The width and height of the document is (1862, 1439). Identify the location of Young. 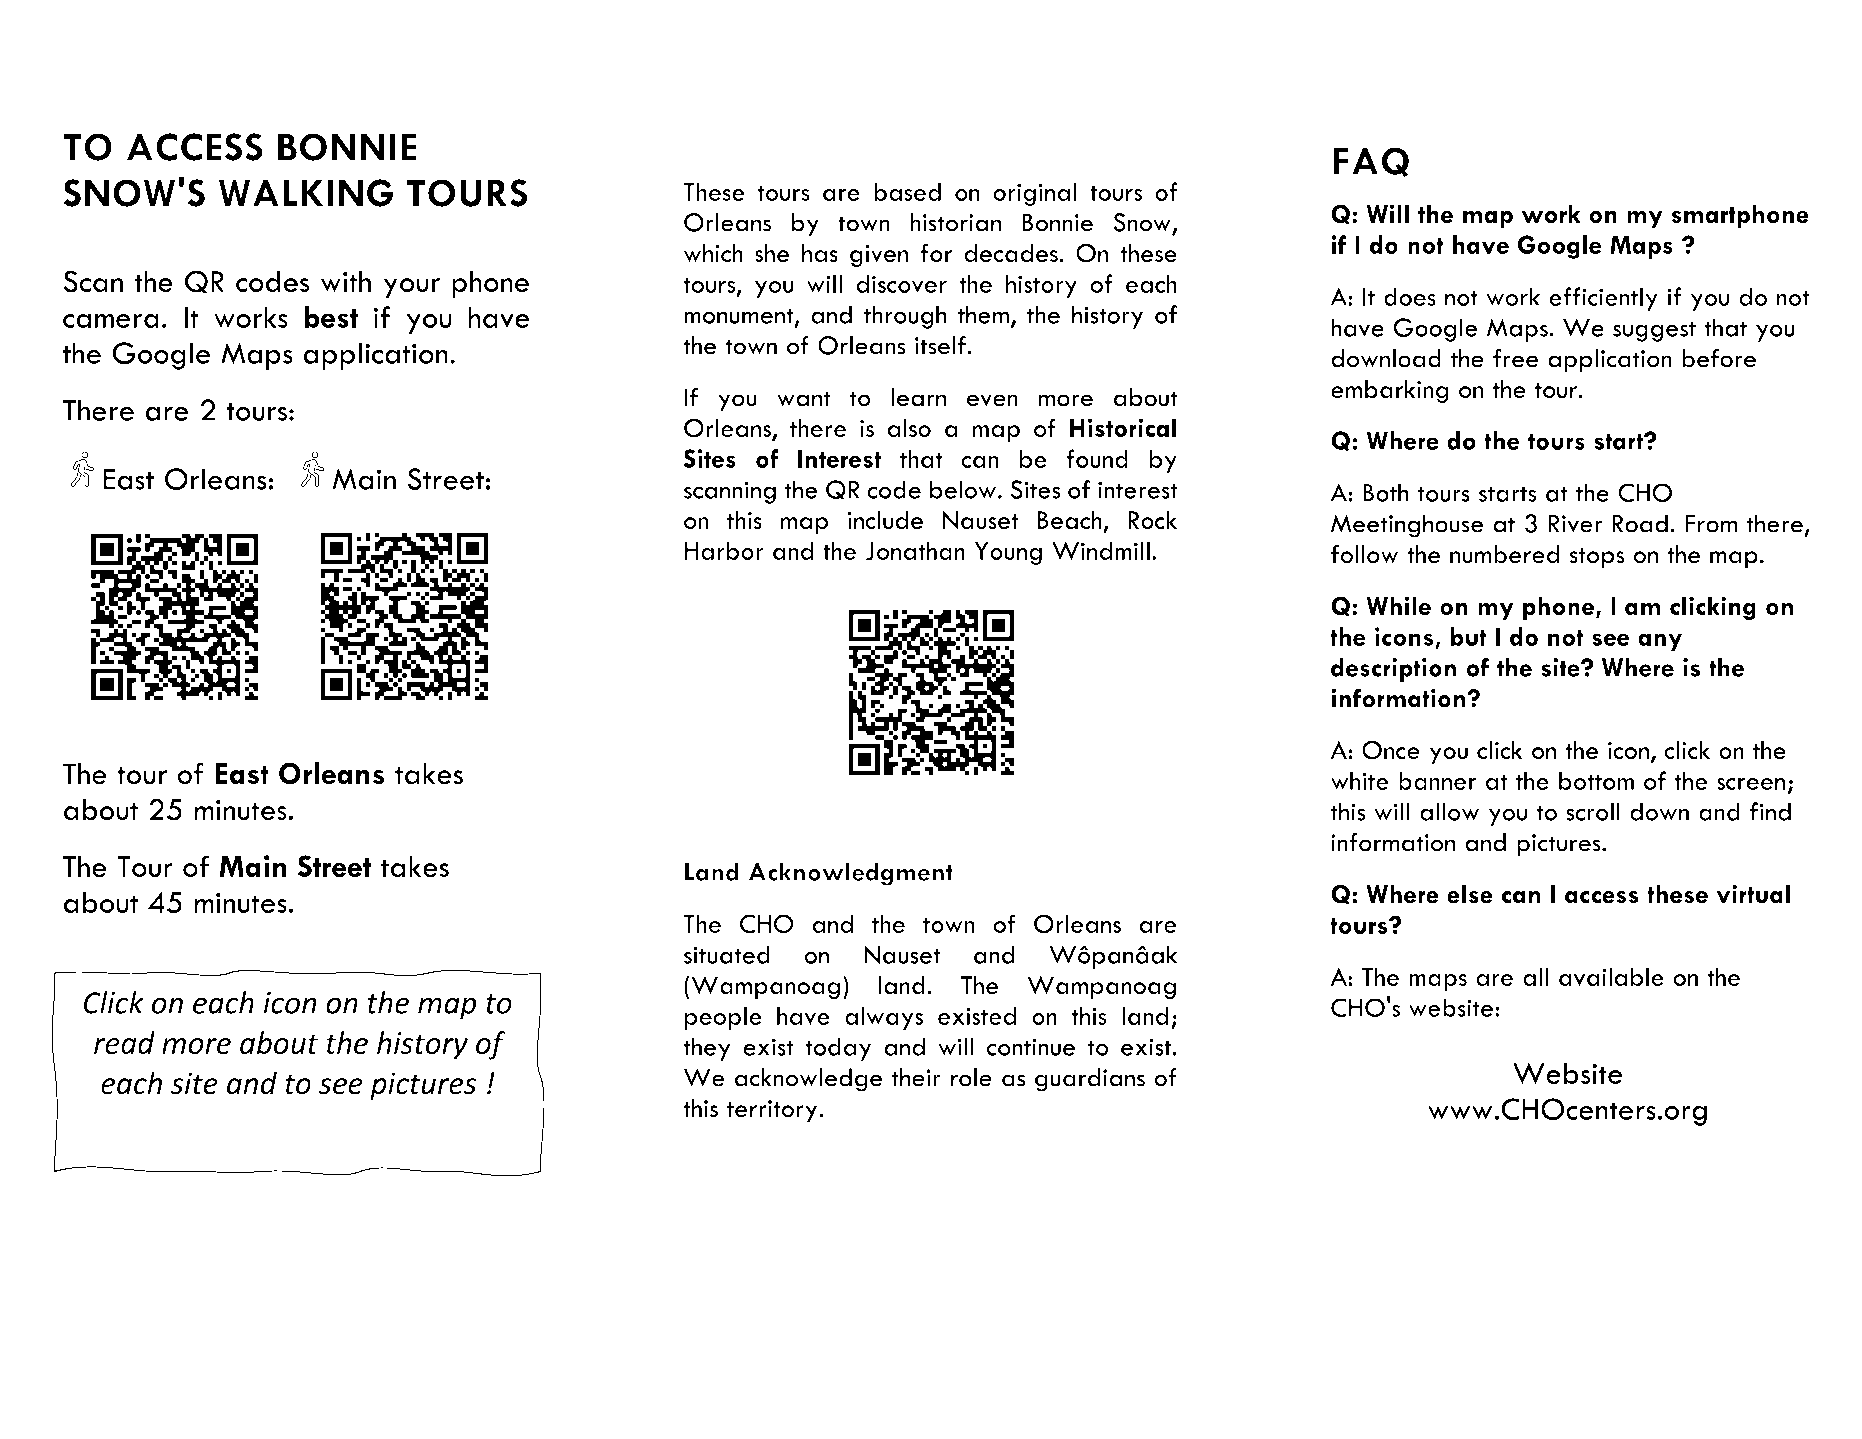
(1008, 553).
